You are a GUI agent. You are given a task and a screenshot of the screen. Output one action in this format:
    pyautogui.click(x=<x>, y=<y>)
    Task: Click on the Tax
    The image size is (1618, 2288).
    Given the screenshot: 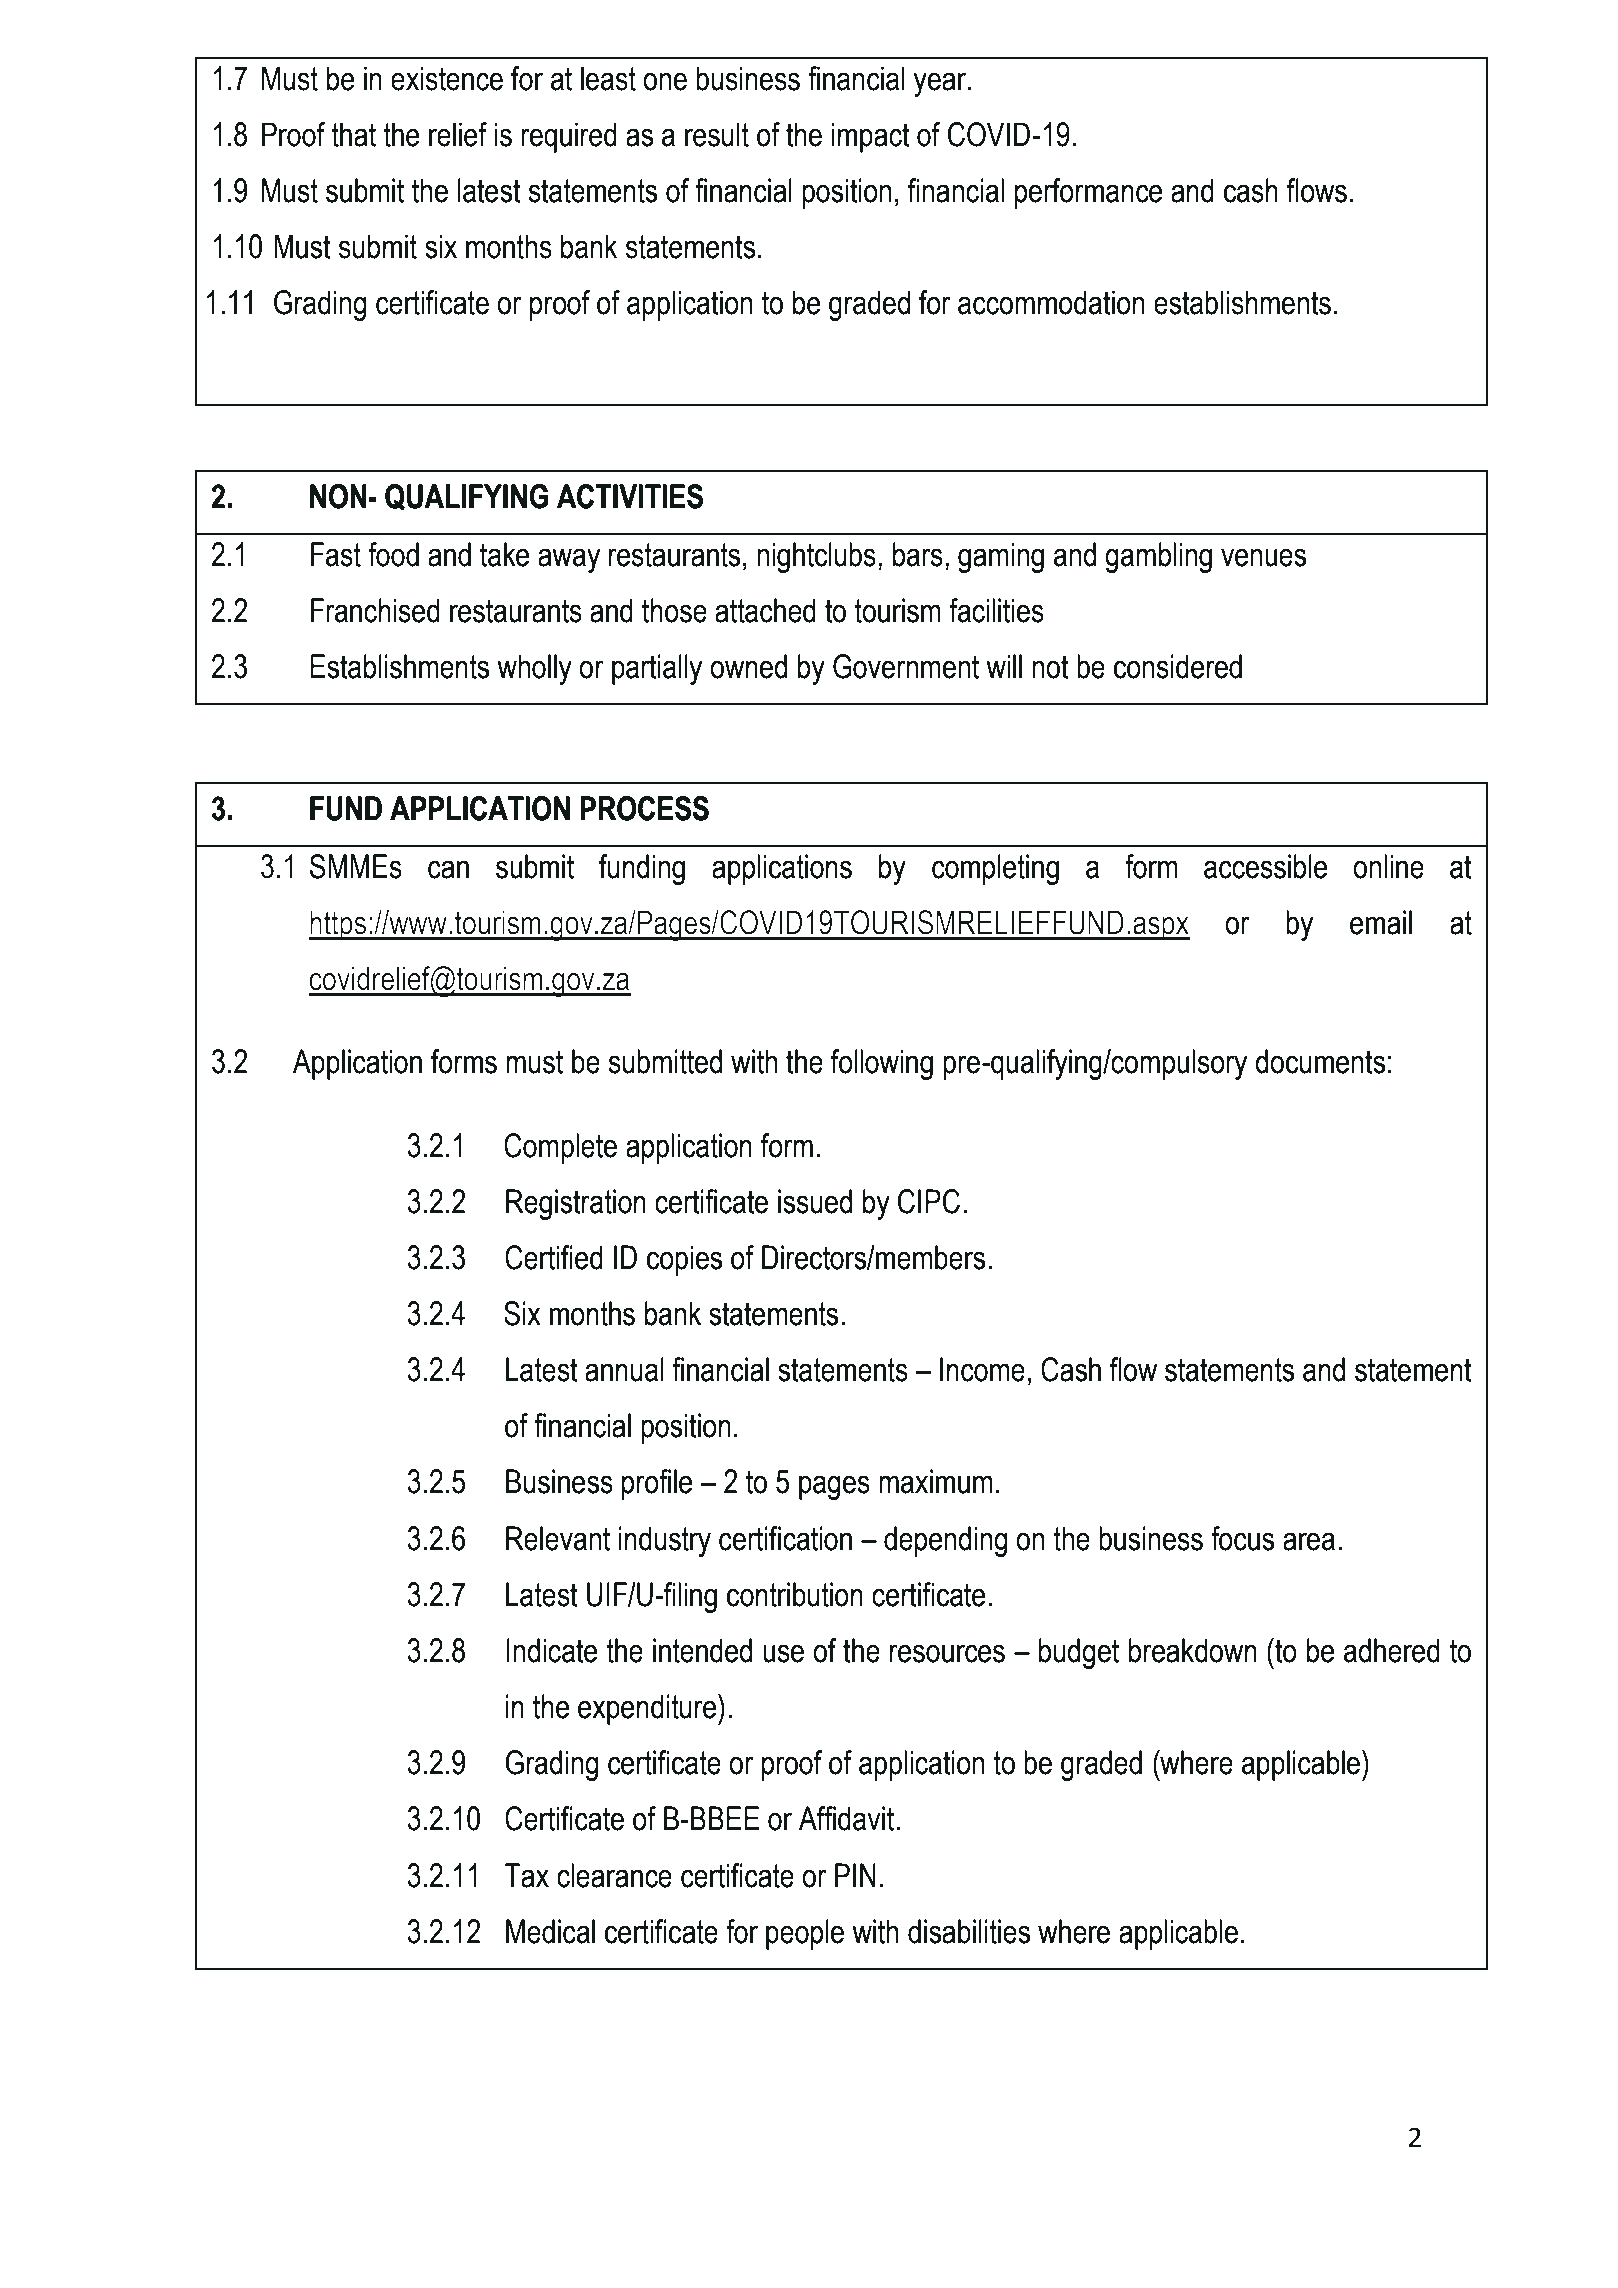 What is the action you would take?
    pyautogui.click(x=527, y=1875)
